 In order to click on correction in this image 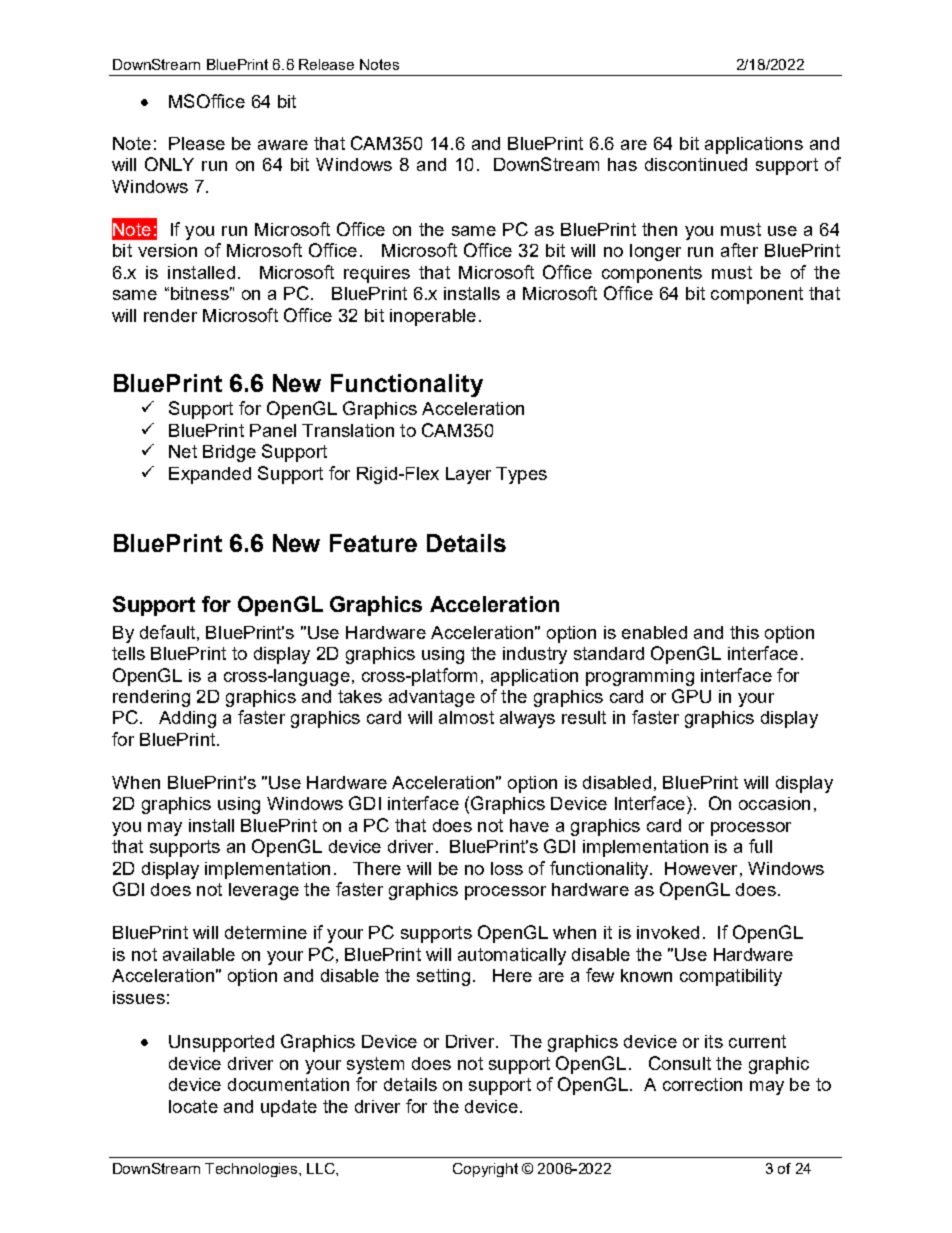, I will do `click(702, 1084)`.
